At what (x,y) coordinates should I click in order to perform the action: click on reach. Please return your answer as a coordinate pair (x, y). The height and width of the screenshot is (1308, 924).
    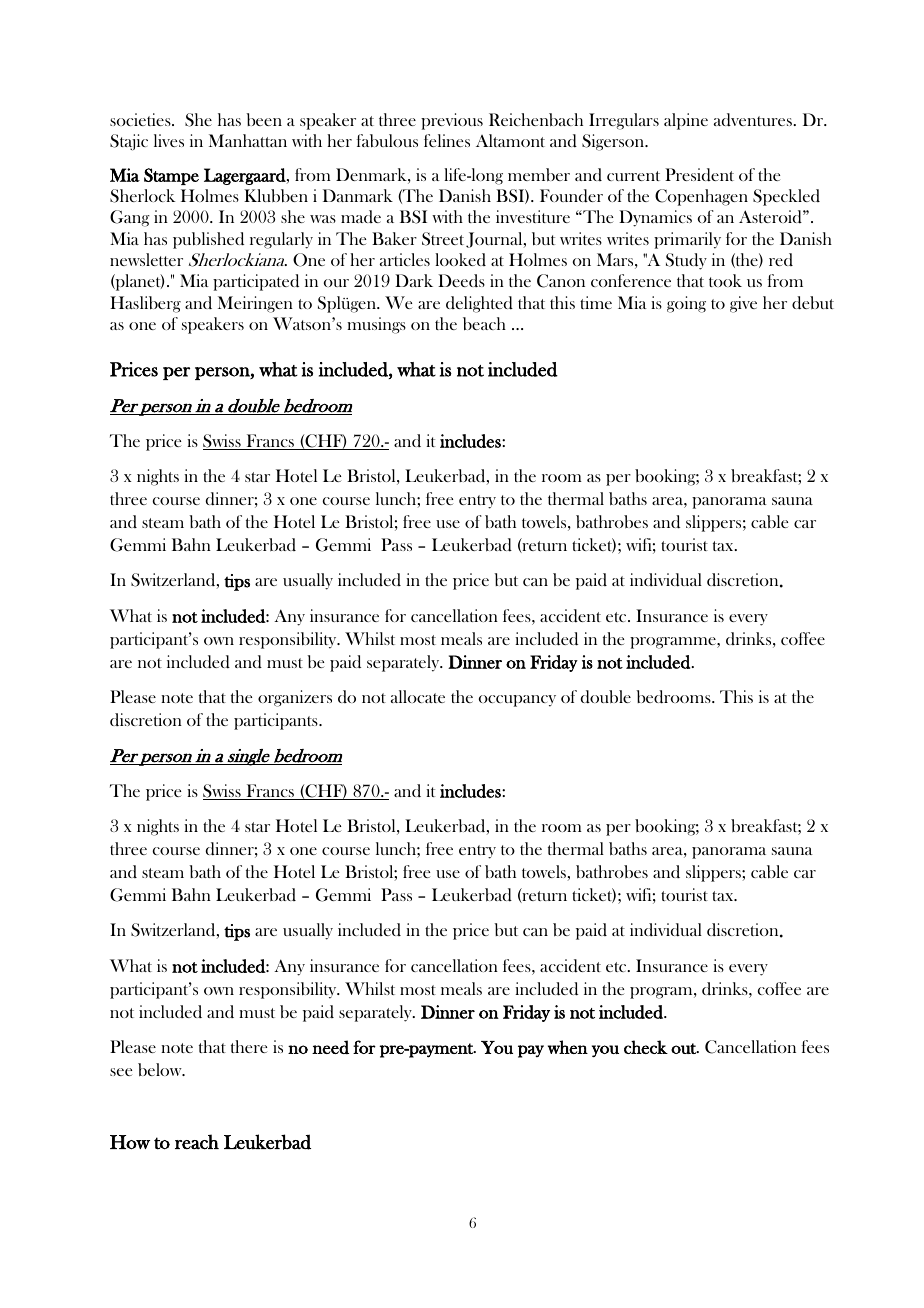
    Looking at the image, I should click on (197, 1142).
